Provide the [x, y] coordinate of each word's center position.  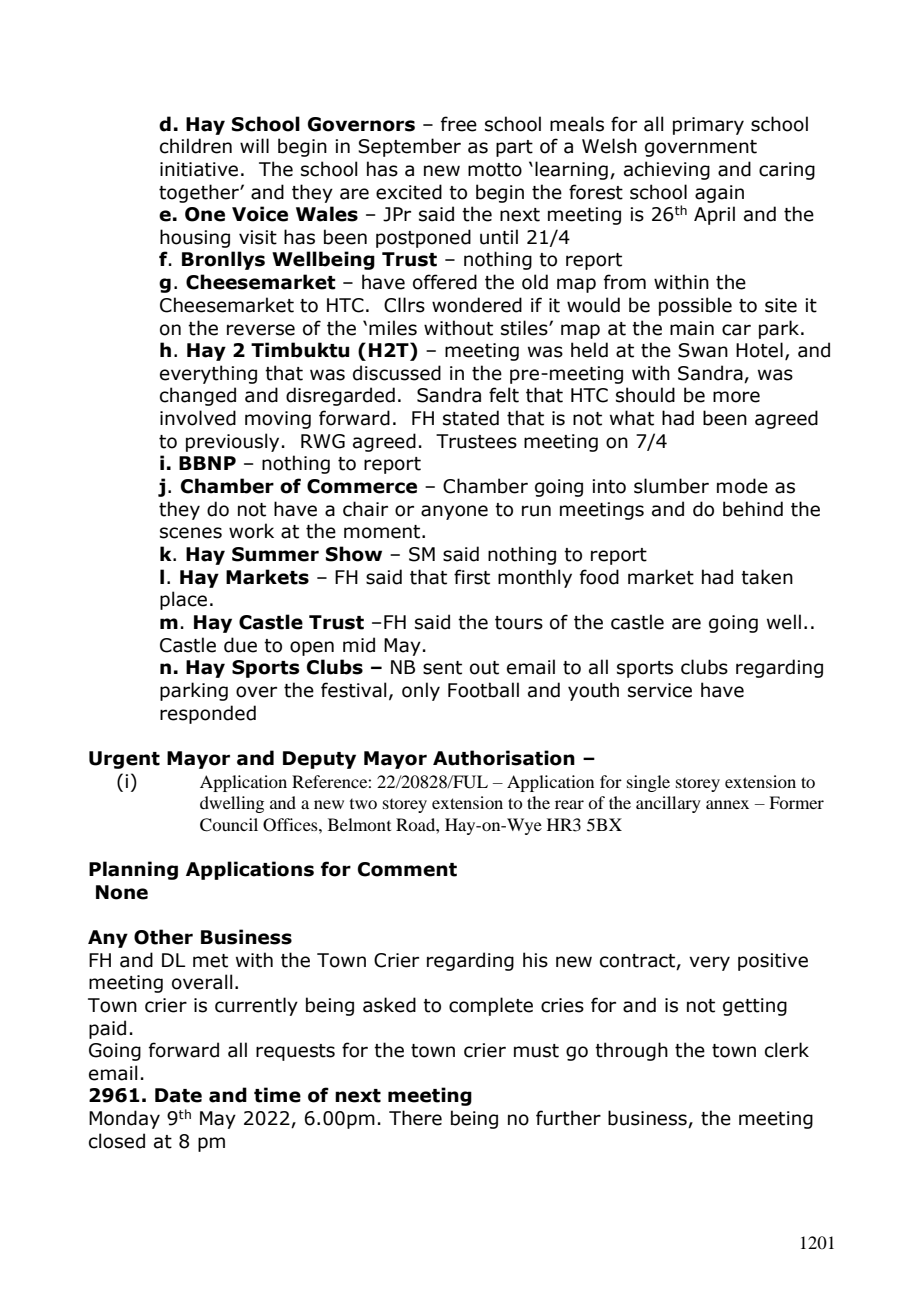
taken [767, 577]
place [183, 600]
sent [442, 668]
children [196, 146]
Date [178, 1095]
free [459, 124]
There [415, 1118]
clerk [787, 1050]
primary [708, 126]
